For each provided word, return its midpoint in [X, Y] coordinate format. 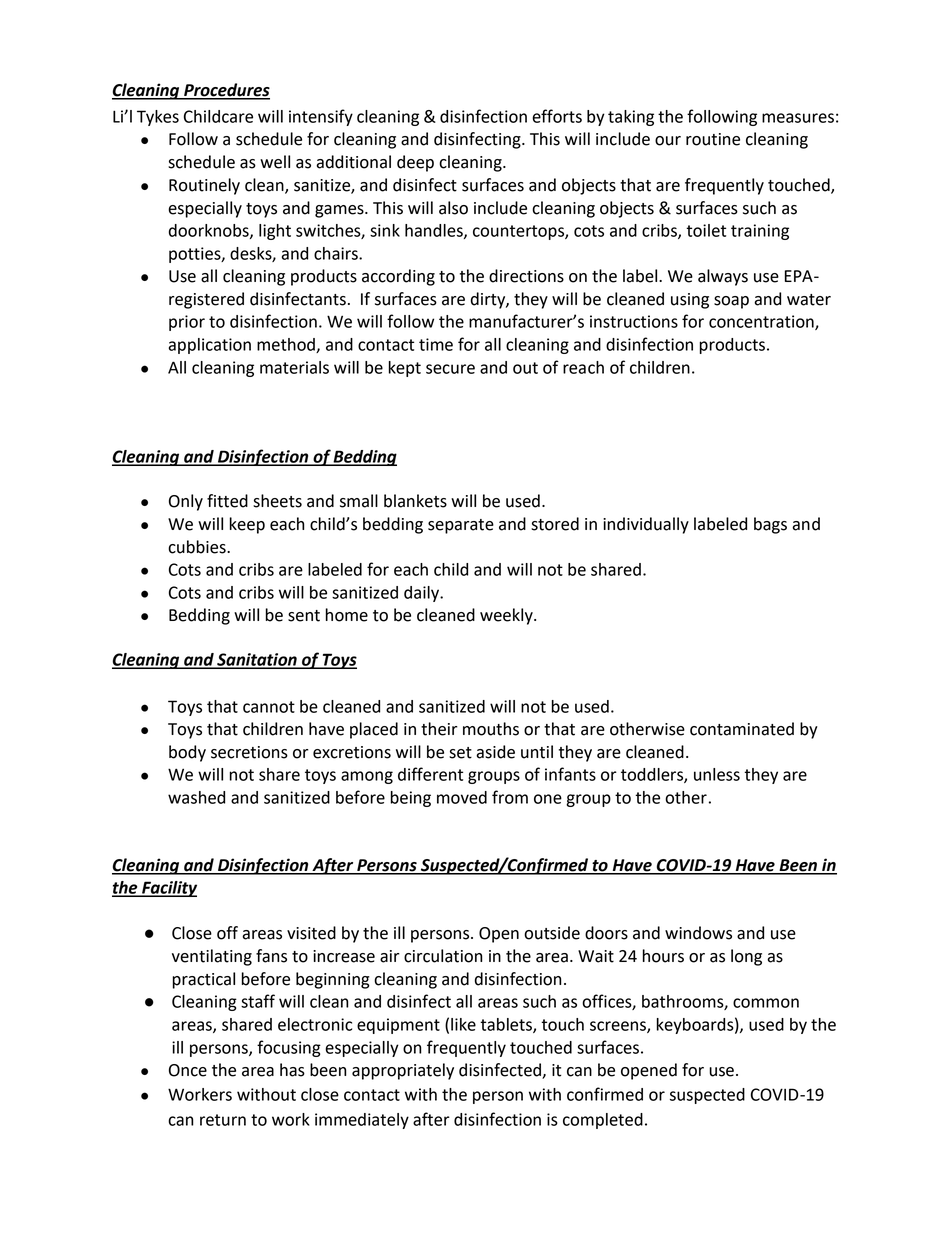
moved [462, 797]
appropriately [403, 1071]
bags [770, 525]
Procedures [226, 91]
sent [304, 616]
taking [631, 118]
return [223, 1120]
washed [196, 797]
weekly [507, 616]
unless [717, 774]
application [209, 346]
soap [731, 302]
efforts [557, 116]
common [766, 1003]
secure [450, 369]
